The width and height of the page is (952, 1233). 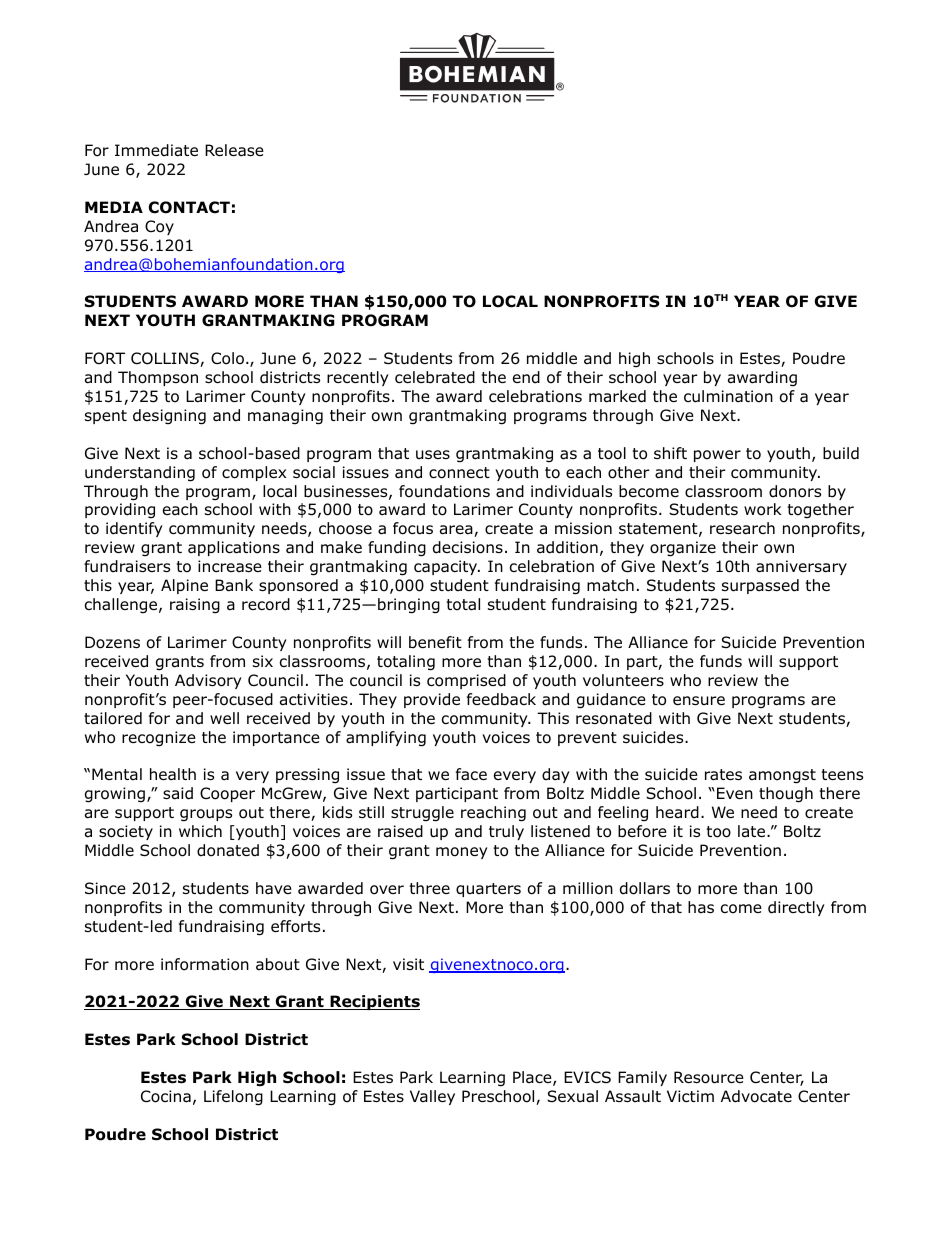 What do you see at coordinates (233, 1098) in the page?
I see `Lifelong` at bounding box center [233, 1098].
